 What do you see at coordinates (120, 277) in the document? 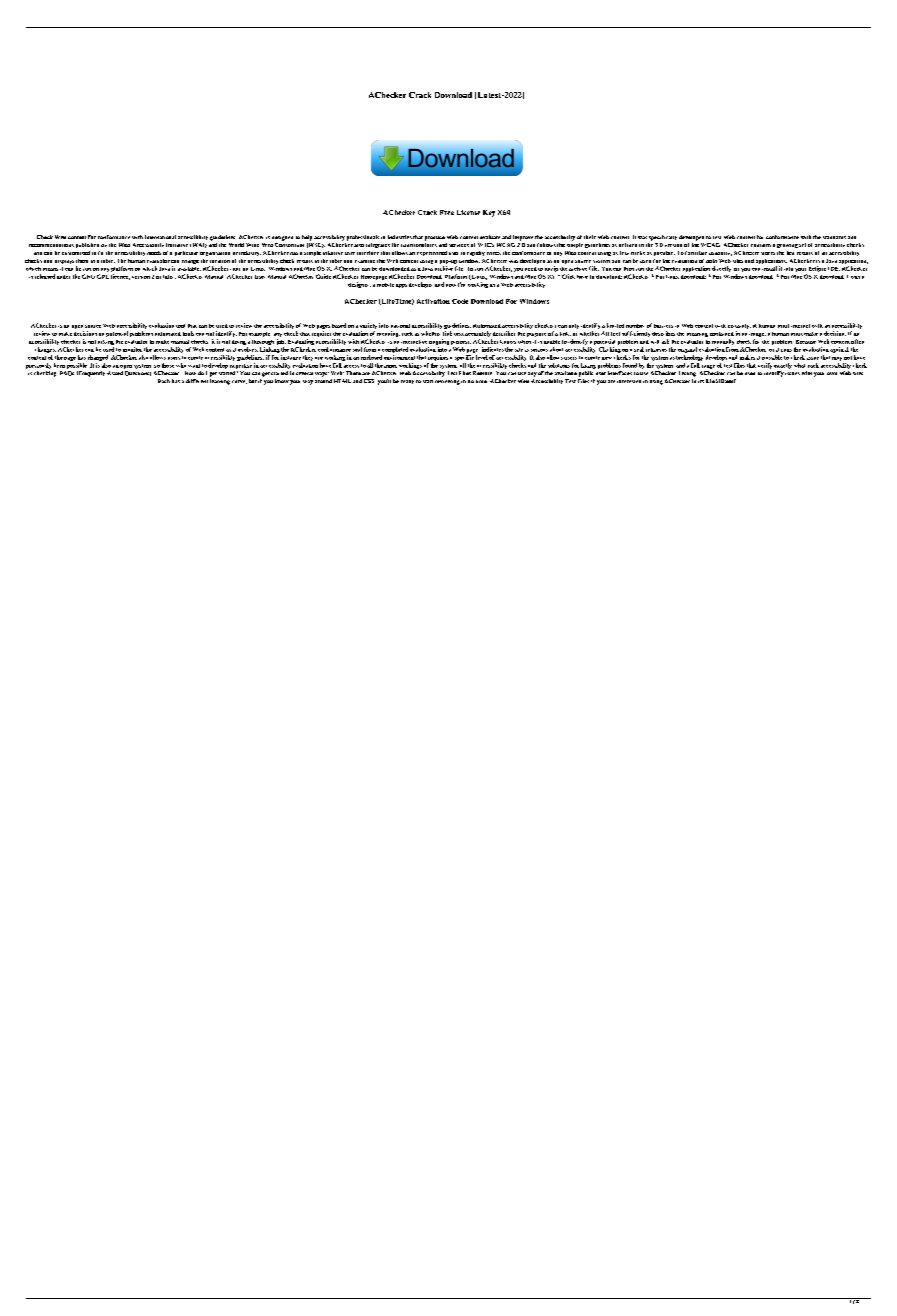
I see `licence` at bounding box center [120, 277].
